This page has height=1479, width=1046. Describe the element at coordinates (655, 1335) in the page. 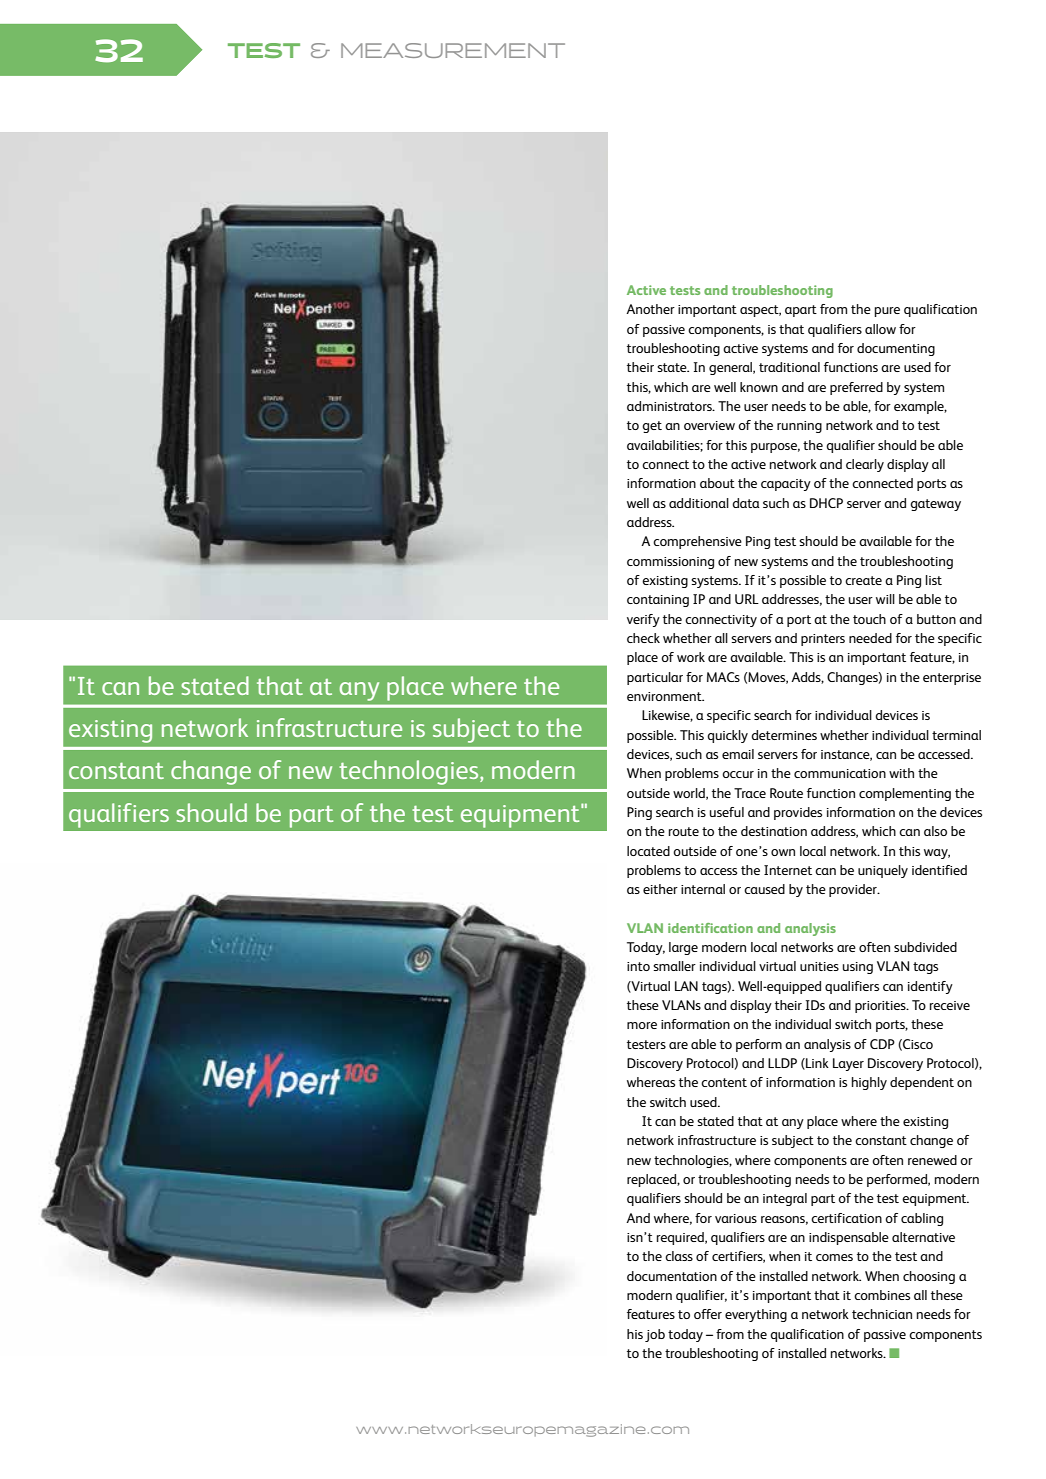

I see `job` at that location.
